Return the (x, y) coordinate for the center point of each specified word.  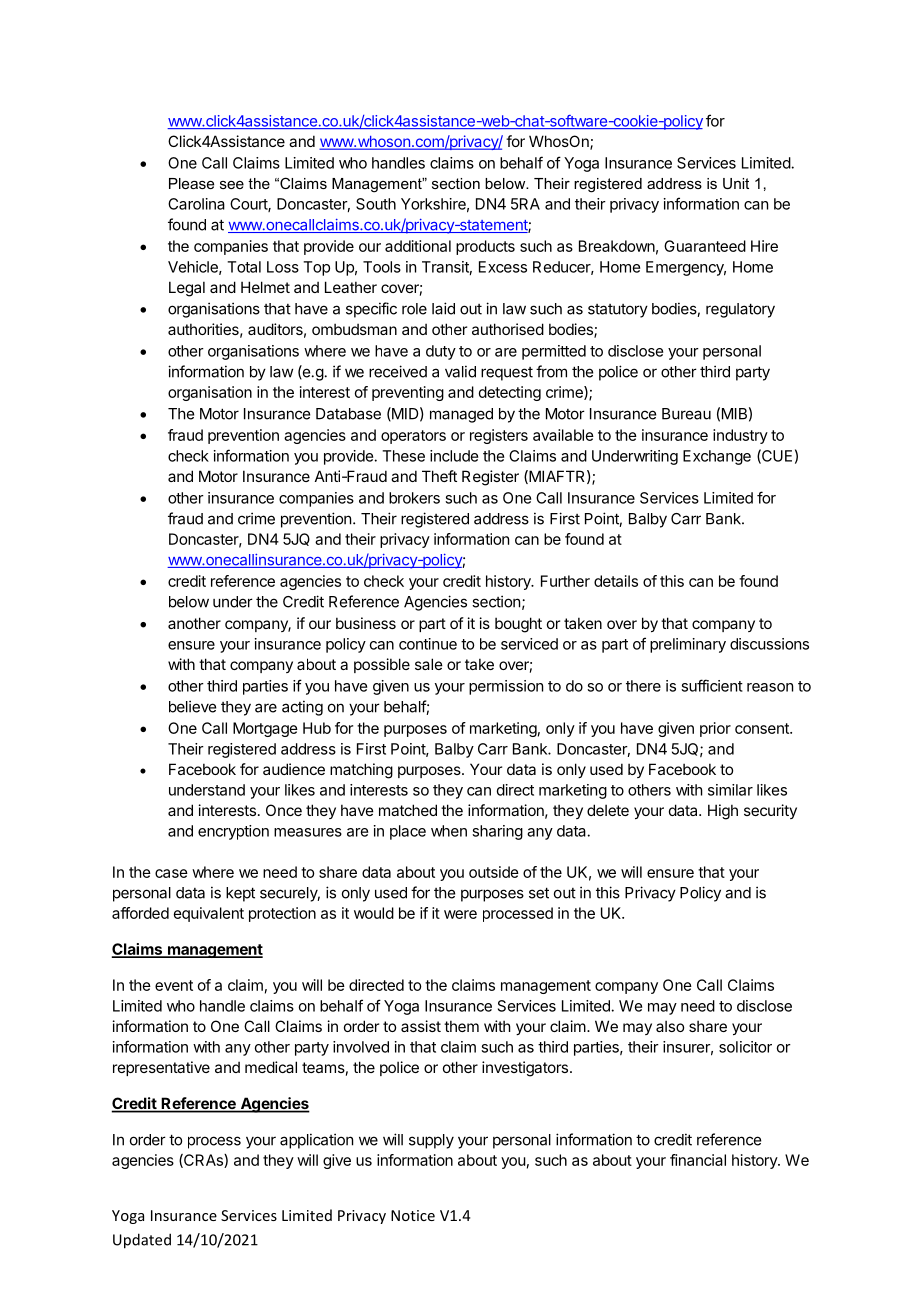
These (403, 456)
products (485, 247)
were (460, 914)
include (454, 456)
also (670, 1026)
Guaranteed (705, 246)
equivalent (209, 914)
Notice (413, 1215)
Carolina (196, 204)
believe (192, 706)
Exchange (717, 457)
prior (715, 729)
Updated (142, 1241)
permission (506, 687)
